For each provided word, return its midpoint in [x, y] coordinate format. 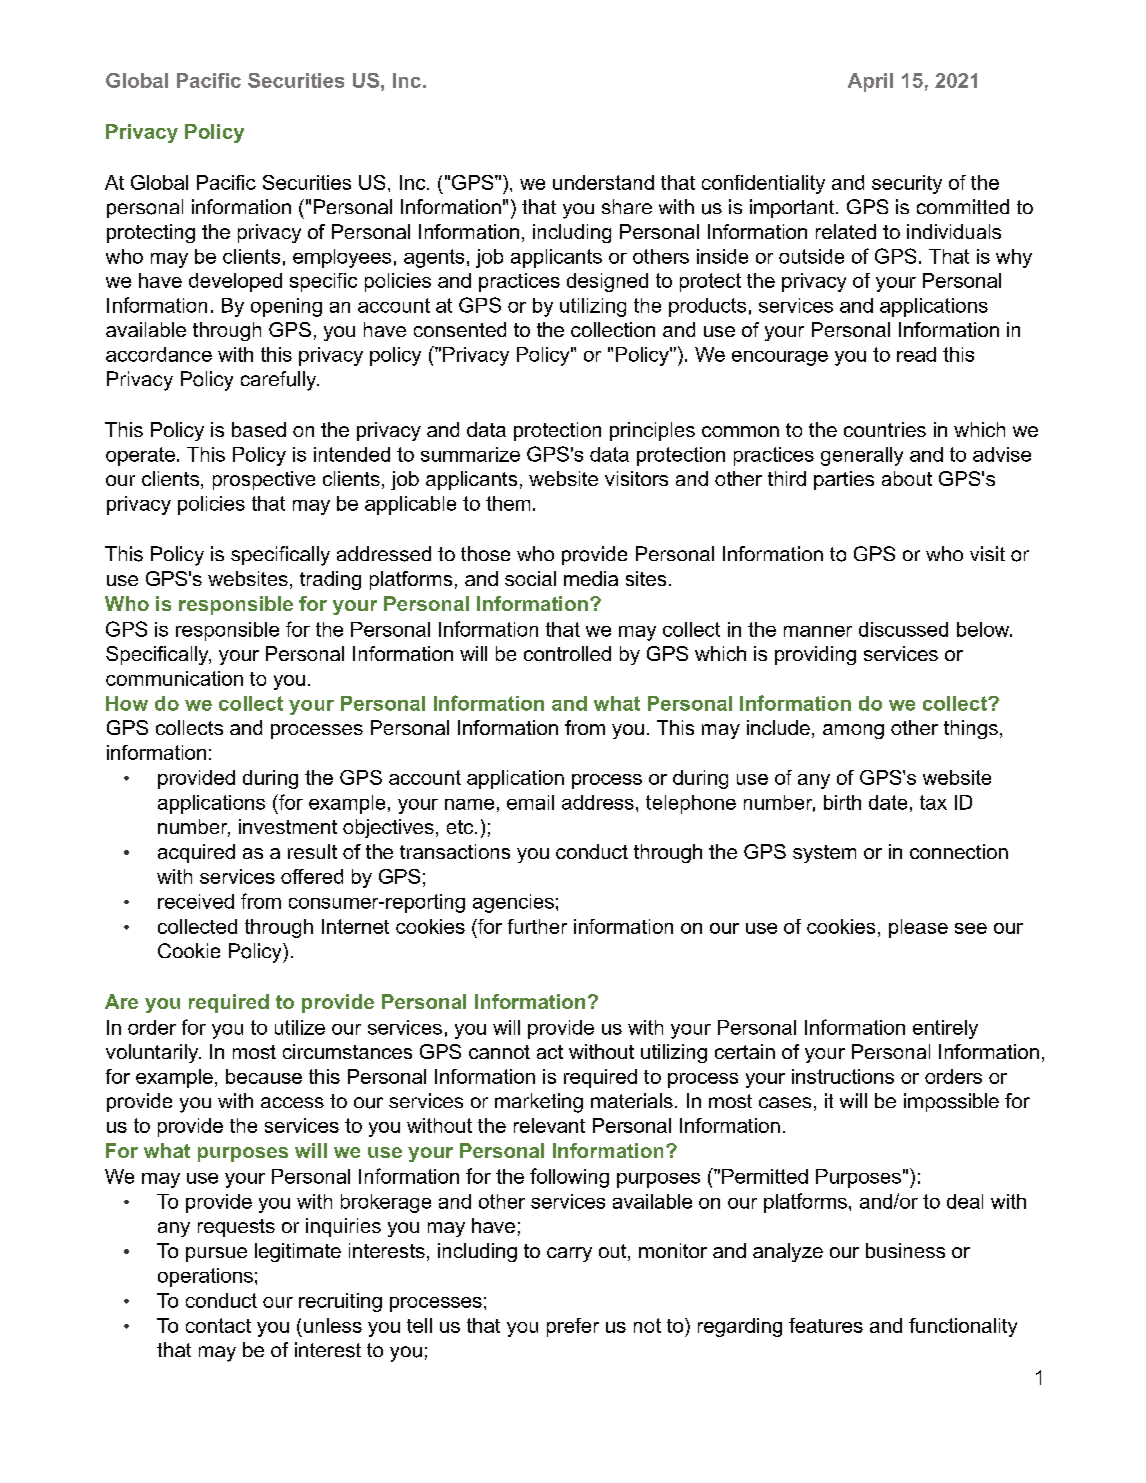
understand [603, 182]
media [591, 578]
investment [288, 826]
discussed [903, 629]
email [530, 802]
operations [205, 1277]
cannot [499, 1052]
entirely [945, 1029]
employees [342, 258]
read [916, 354]
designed [607, 282]
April [870, 82]
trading [330, 580]
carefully [280, 381]
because [264, 1076]
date [888, 802]
